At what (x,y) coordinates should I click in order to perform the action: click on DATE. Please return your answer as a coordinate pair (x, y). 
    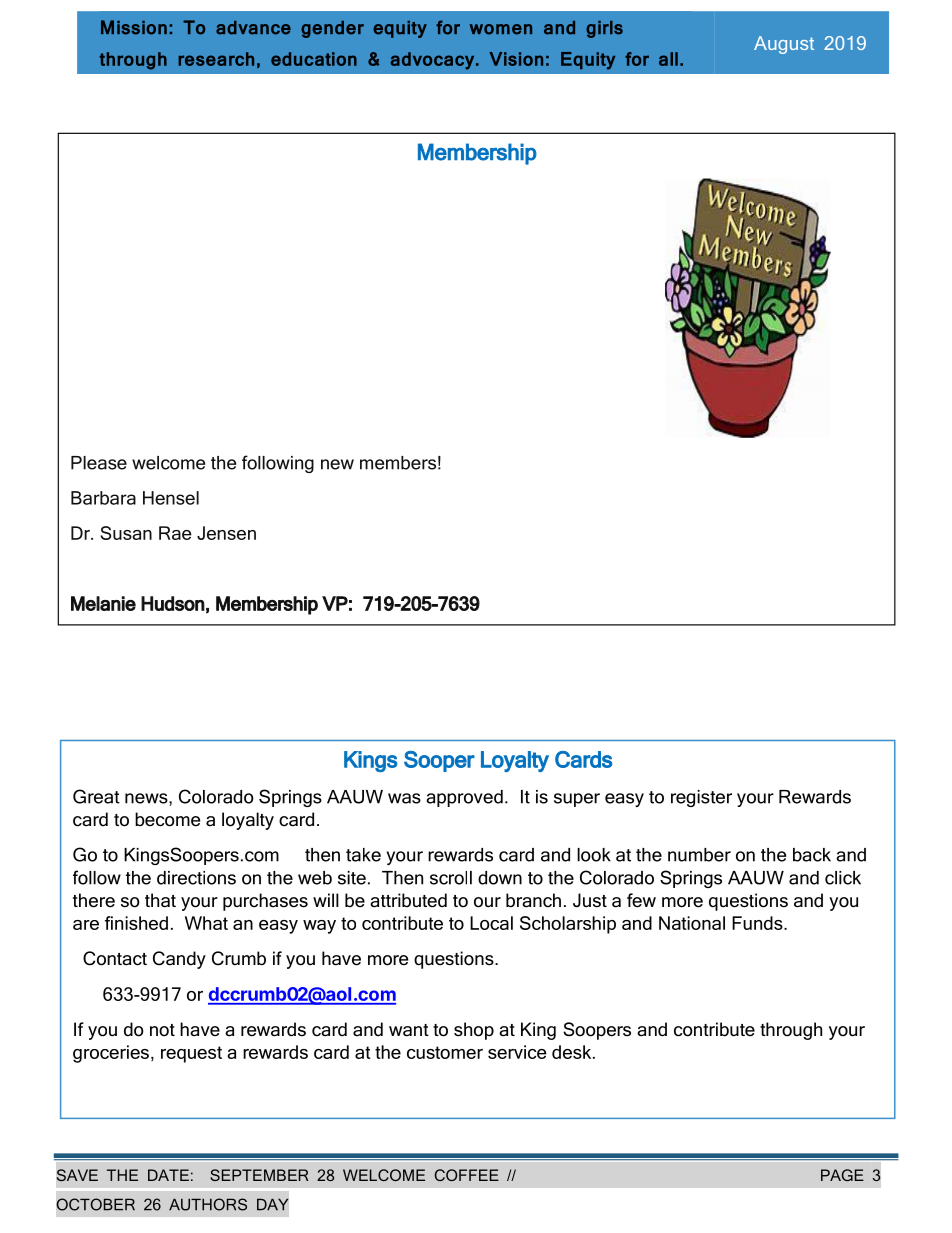
    Looking at the image, I should click on (168, 1175).
